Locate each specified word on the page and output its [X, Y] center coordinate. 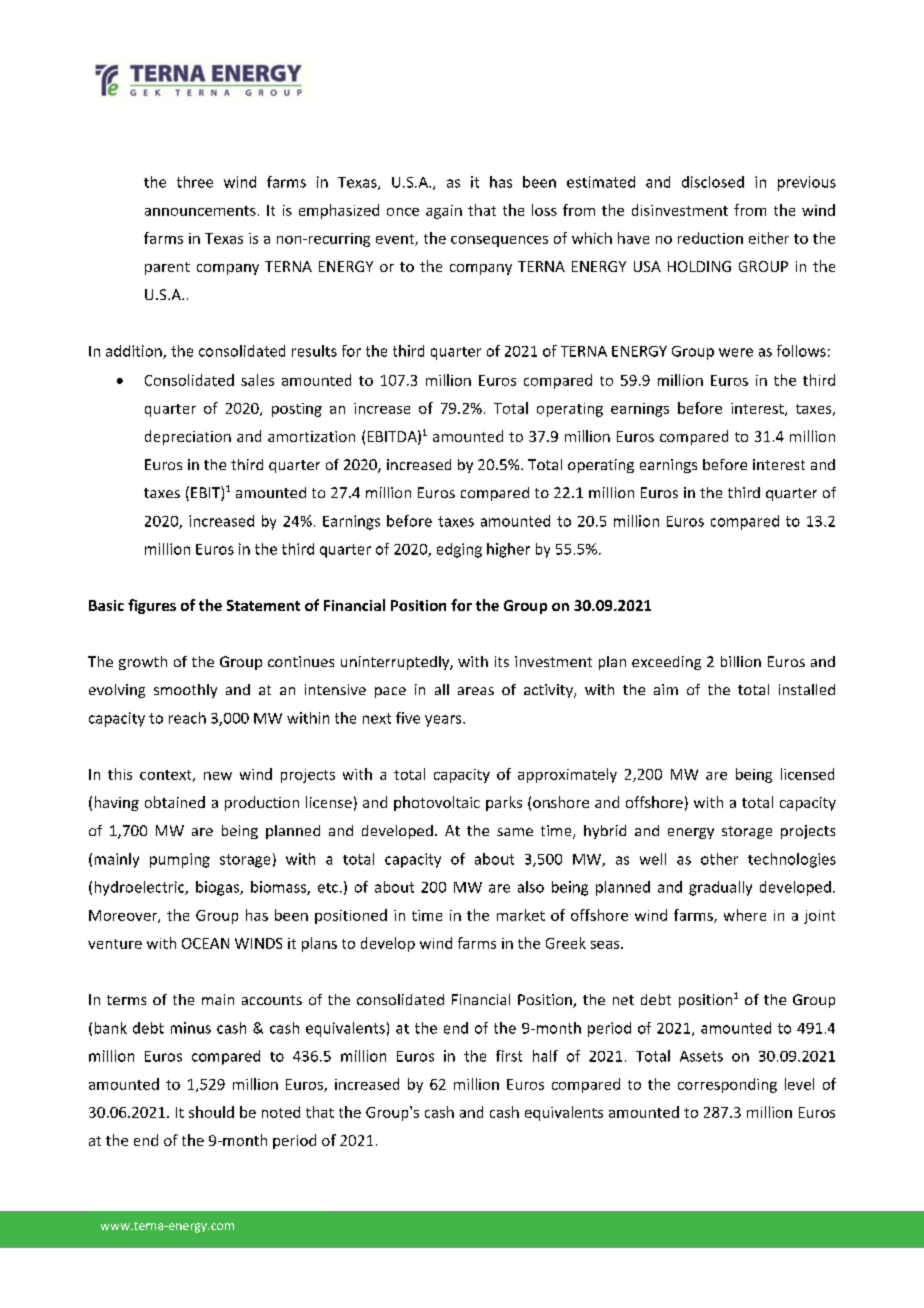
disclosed [713, 182]
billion [741, 661]
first [509, 1056]
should [211, 1112]
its [502, 661]
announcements [200, 211]
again [444, 212]
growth [143, 663]
